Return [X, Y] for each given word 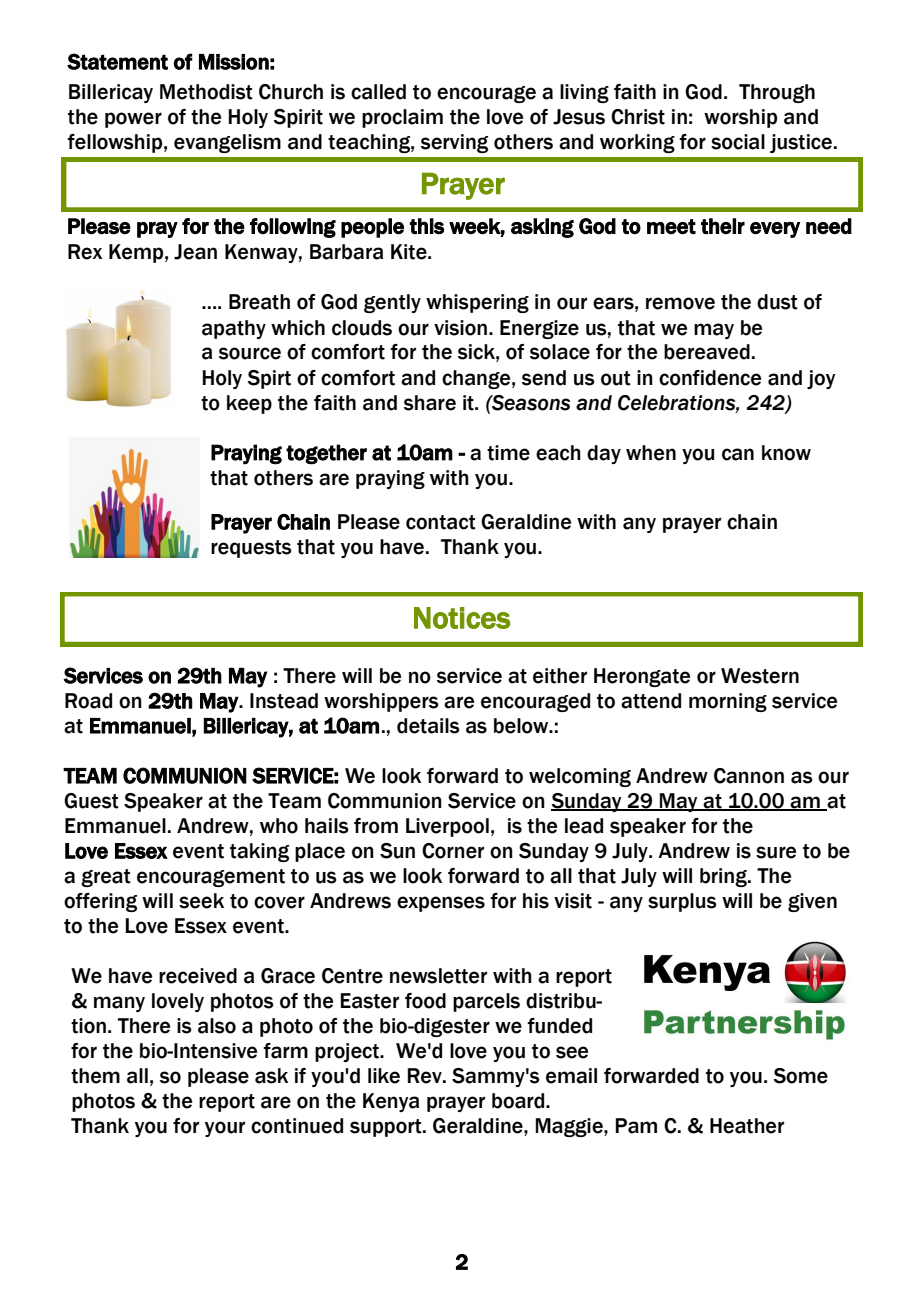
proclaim [402, 118]
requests [251, 549]
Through [777, 93]
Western [760, 676]
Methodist [206, 92]
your [225, 1129]
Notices [462, 618]
